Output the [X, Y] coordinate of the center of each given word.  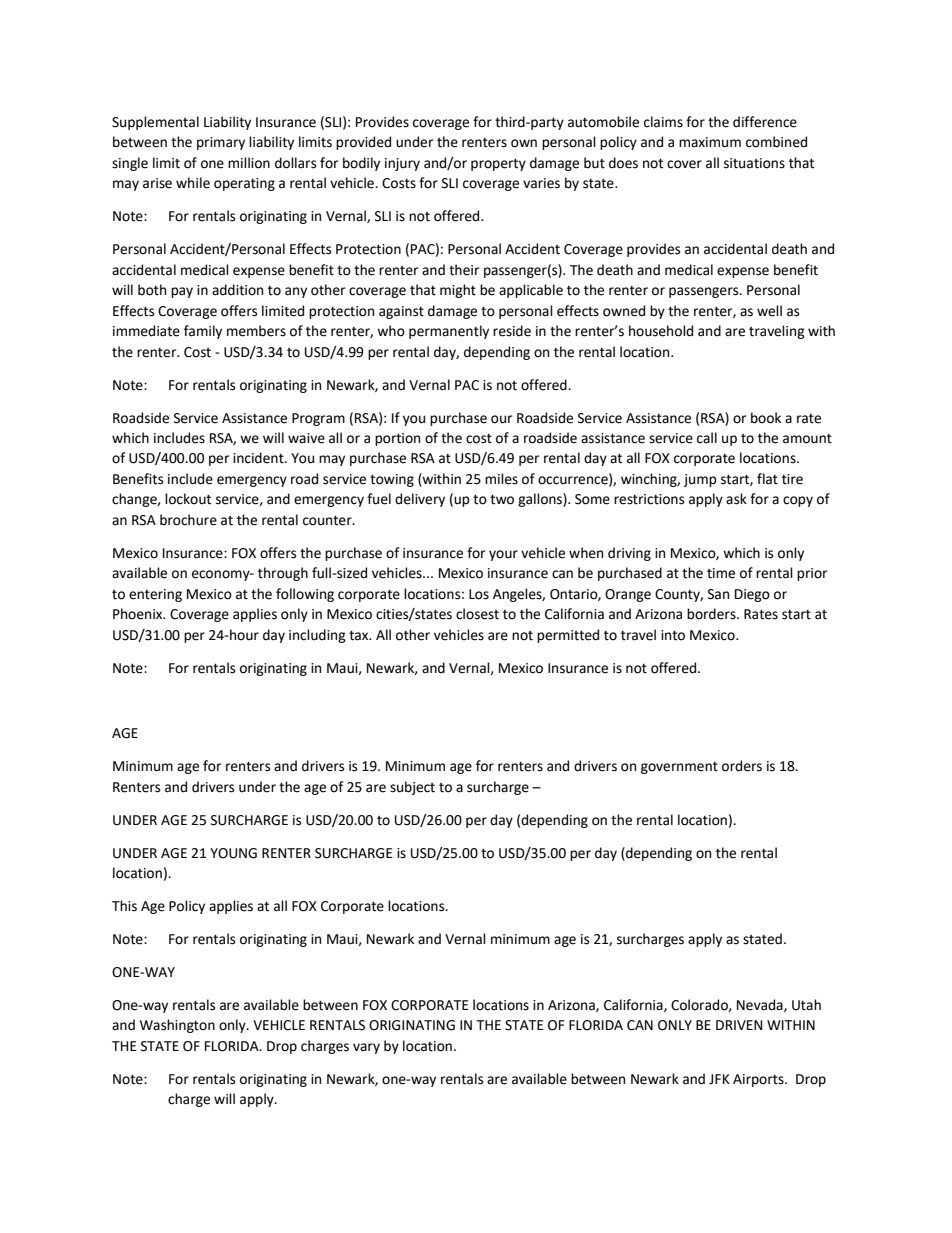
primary [221, 143]
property [498, 164]
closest [477, 614]
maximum [710, 142]
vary [366, 1048]
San [718, 594]
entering [155, 595]
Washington [177, 1026]
